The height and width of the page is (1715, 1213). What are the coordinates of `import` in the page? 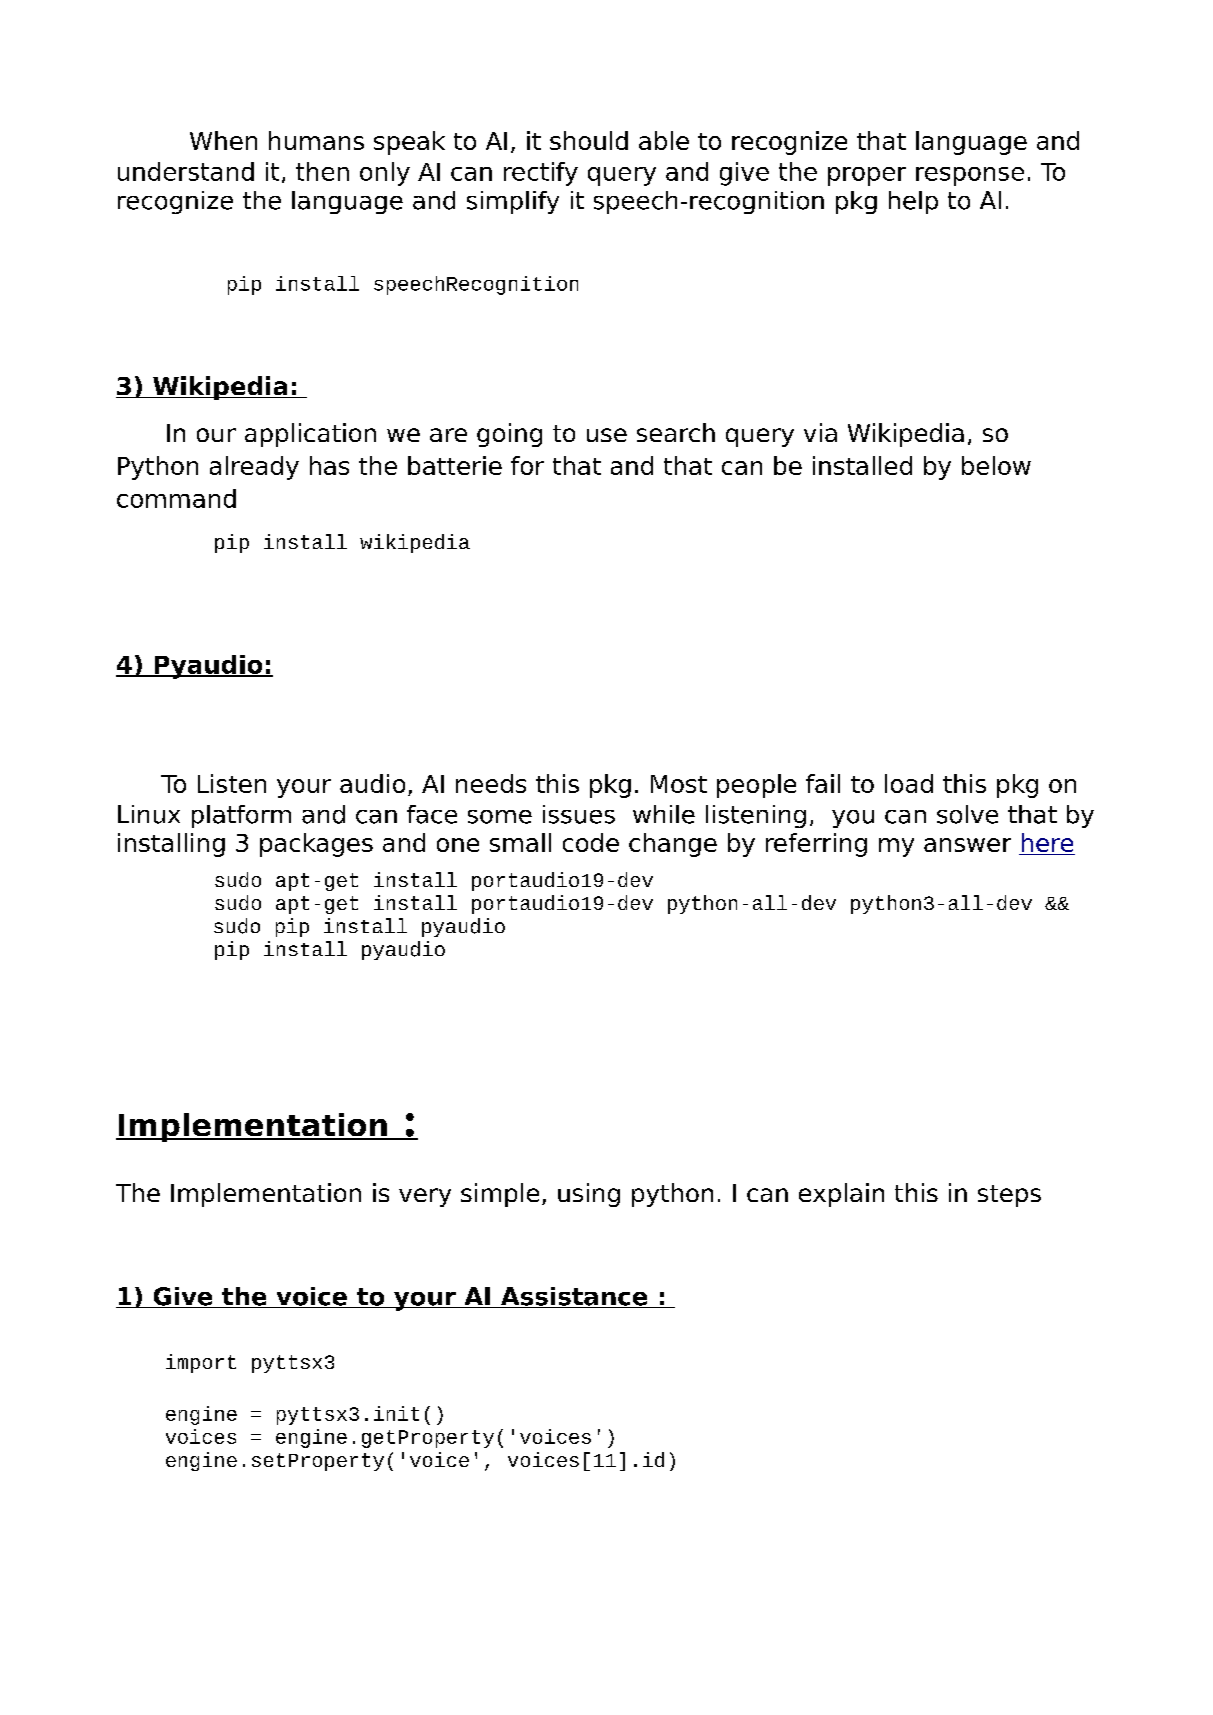 It's located at (201, 1363).
